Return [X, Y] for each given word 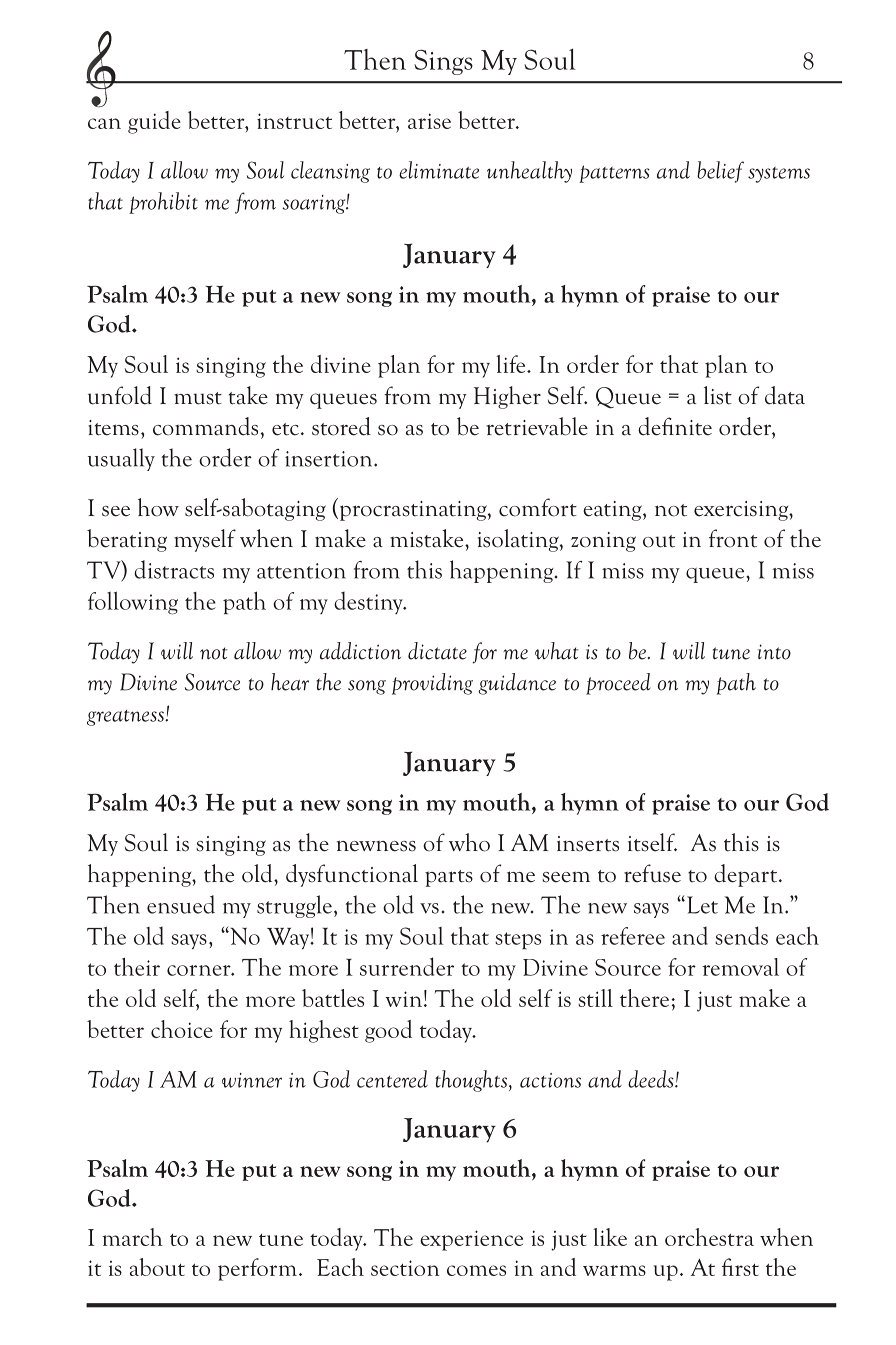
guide [154, 122]
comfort [538, 507]
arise [429, 121]
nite [693, 428]
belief [720, 172]
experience [471, 1240]
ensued [181, 904]
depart [747, 875]
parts [449, 878]
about [157, 1267]
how [158, 507]
